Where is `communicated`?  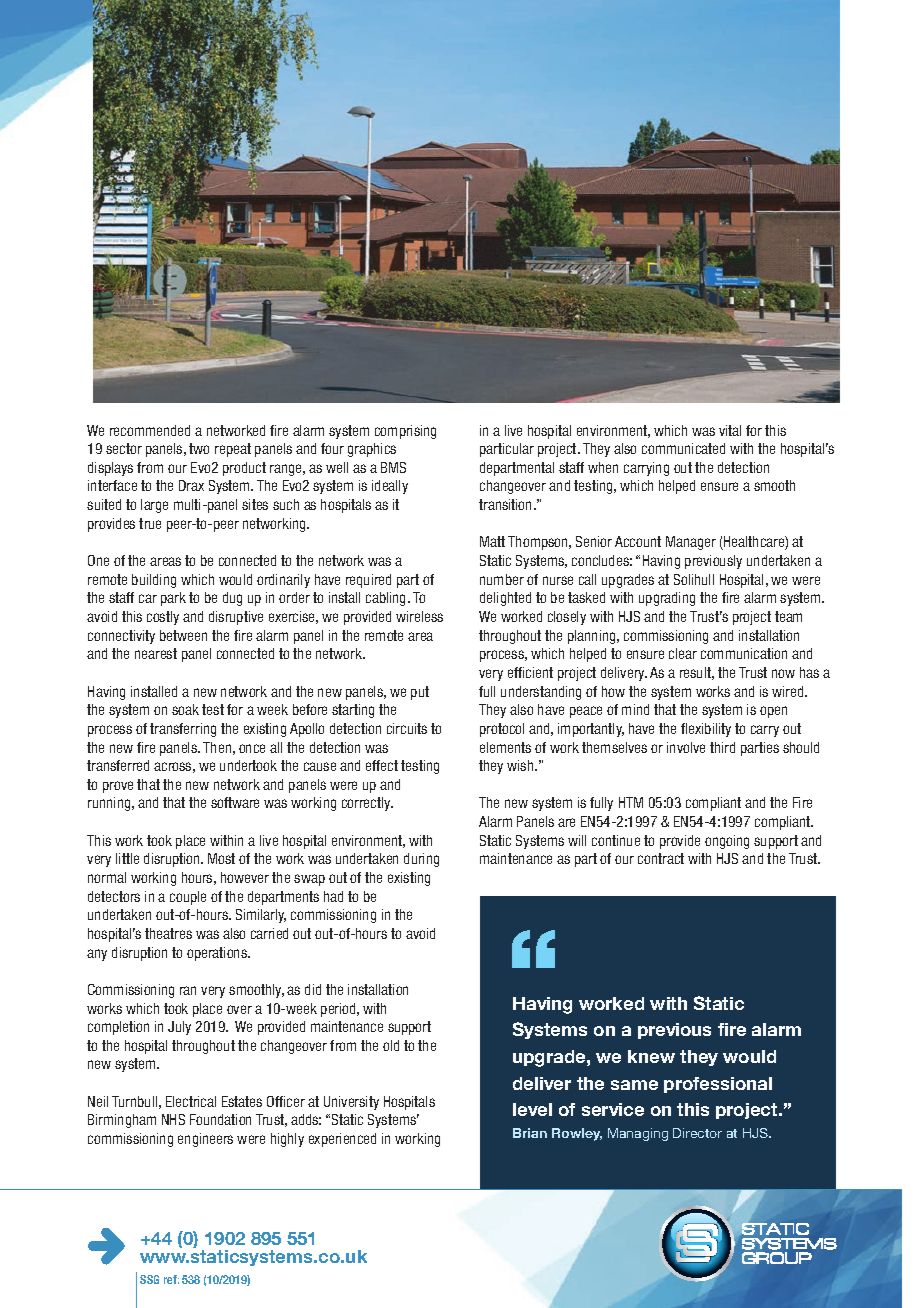
communicated is located at coordinates (683, 448).
